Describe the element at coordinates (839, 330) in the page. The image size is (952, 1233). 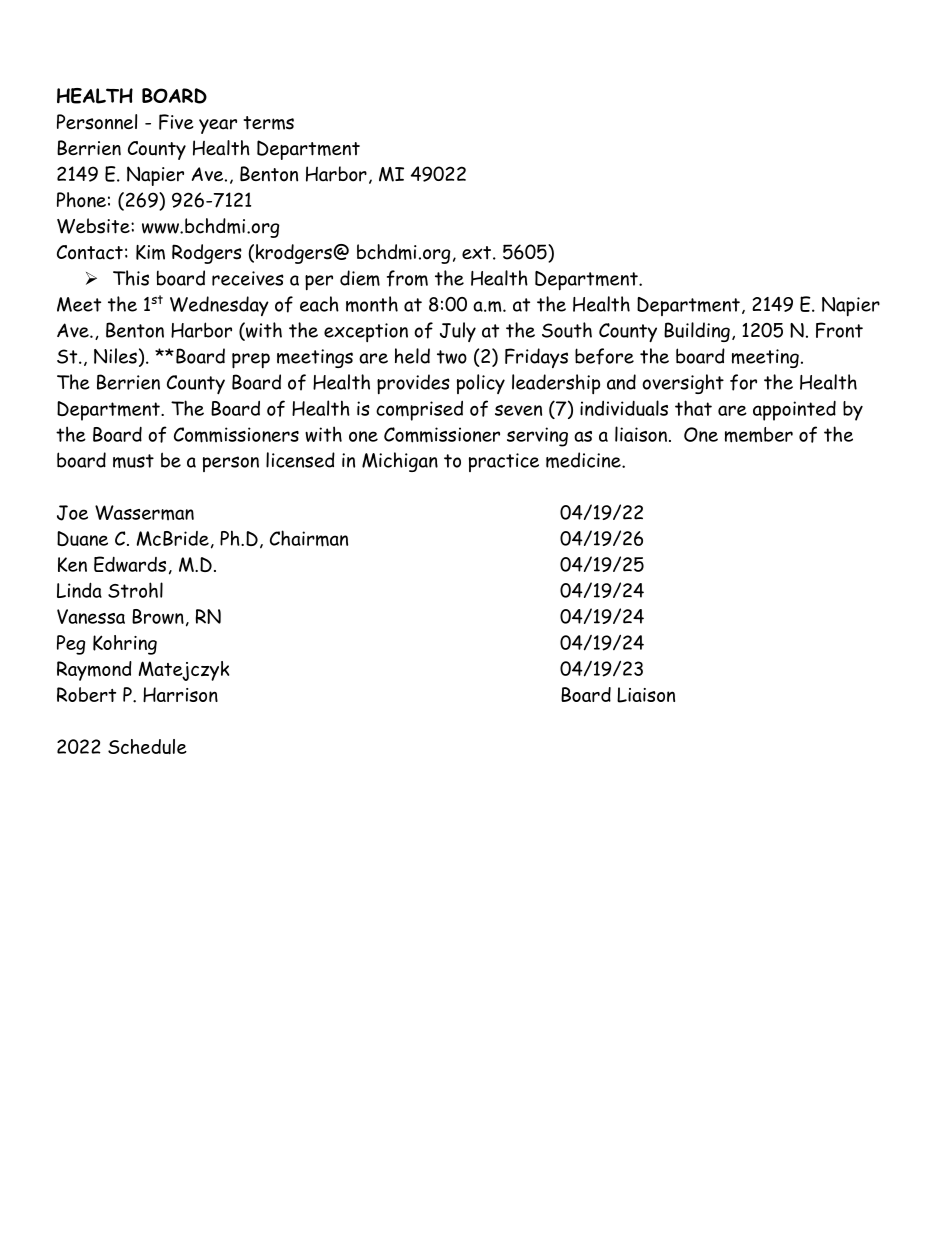
I see `Front` at that location.
